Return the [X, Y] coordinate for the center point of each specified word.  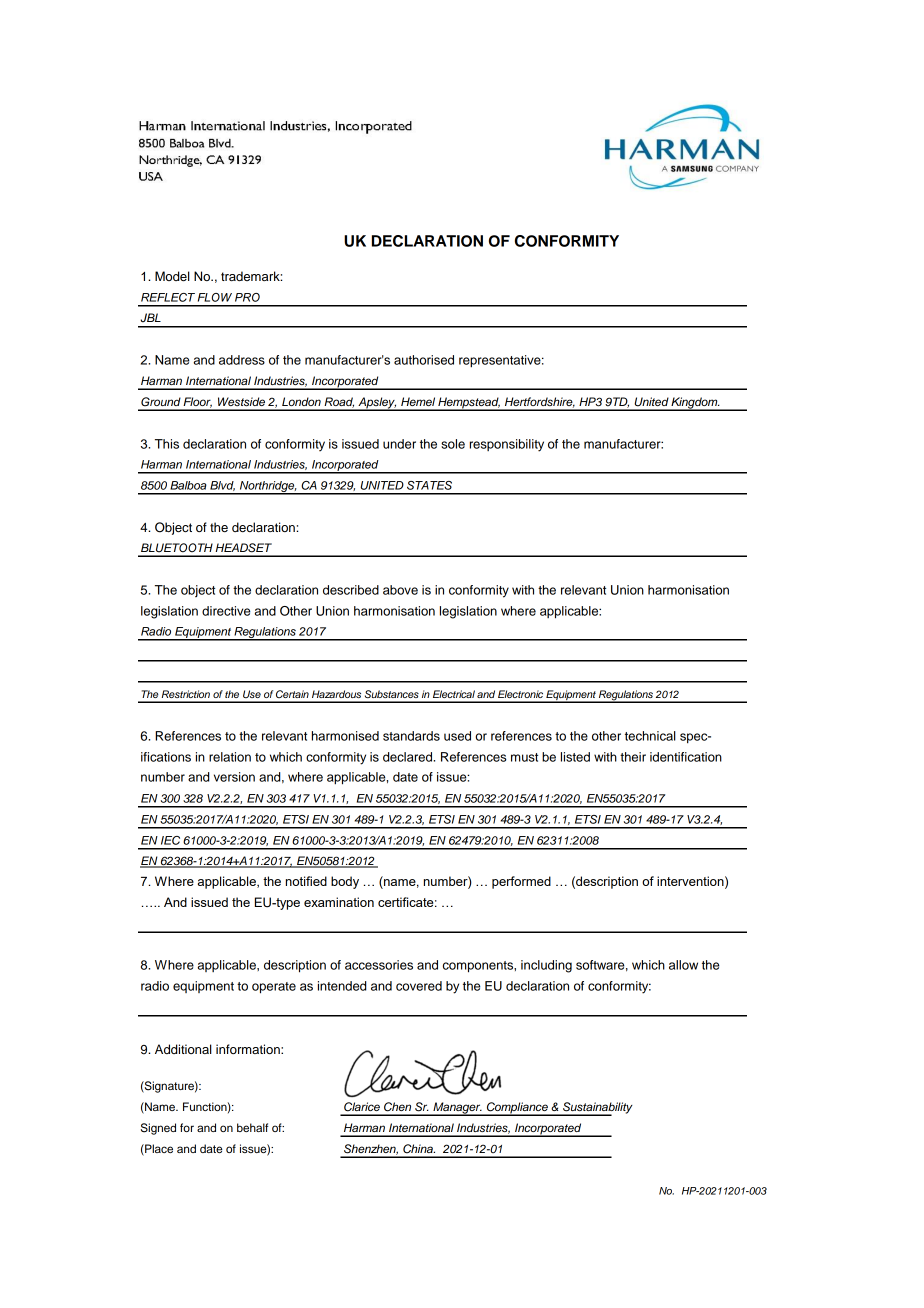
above [400, 590]
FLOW [215, 297]
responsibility [507, 445]
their [633, 757]
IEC [170, 840]
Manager [457, 1109]
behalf [252, 1127]
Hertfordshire [540, 402]
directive [226, 611]
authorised [424, 360]
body [345, 882]
